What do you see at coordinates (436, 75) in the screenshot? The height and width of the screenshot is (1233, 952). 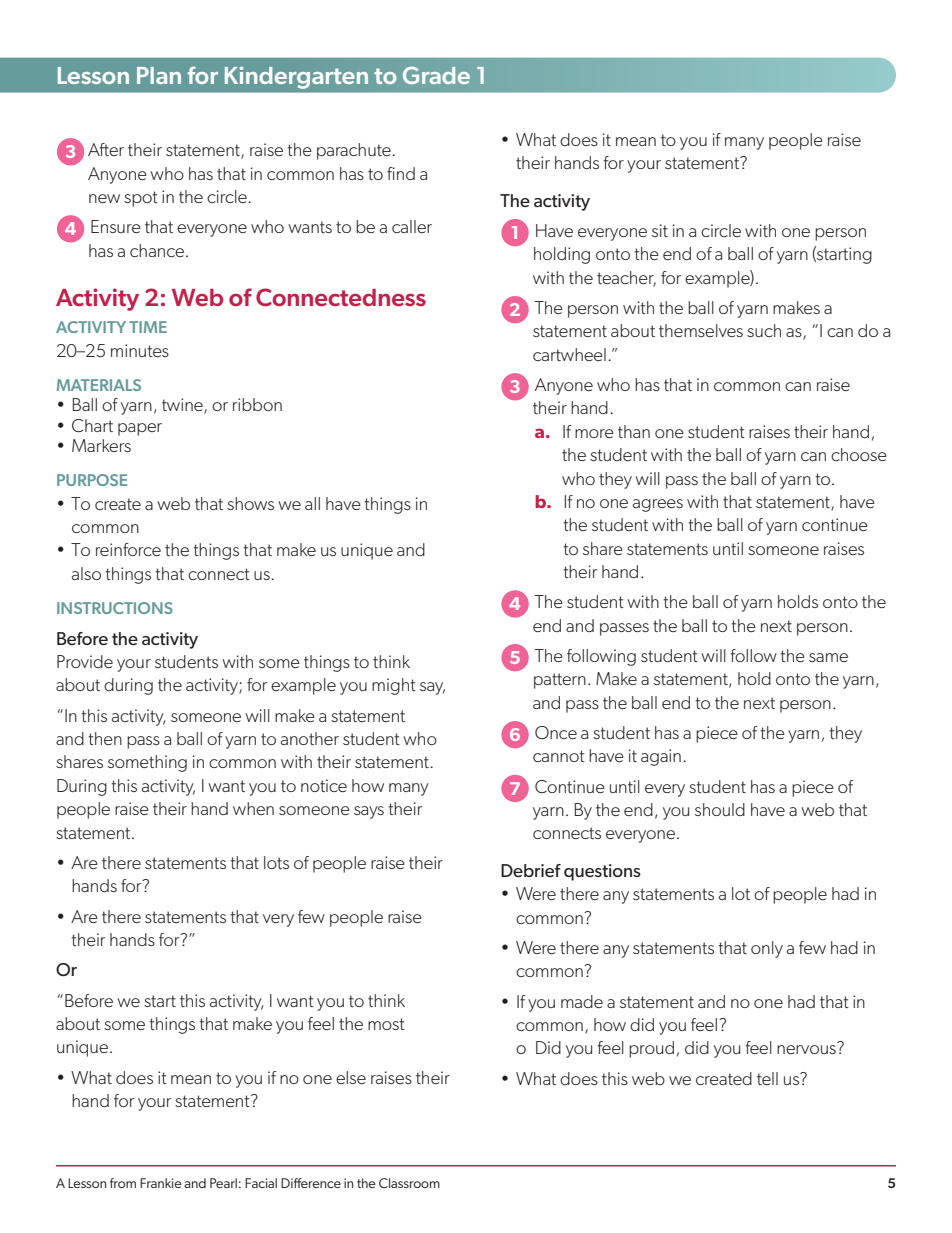 I see `Grade` at bounding box center [436, 75].
